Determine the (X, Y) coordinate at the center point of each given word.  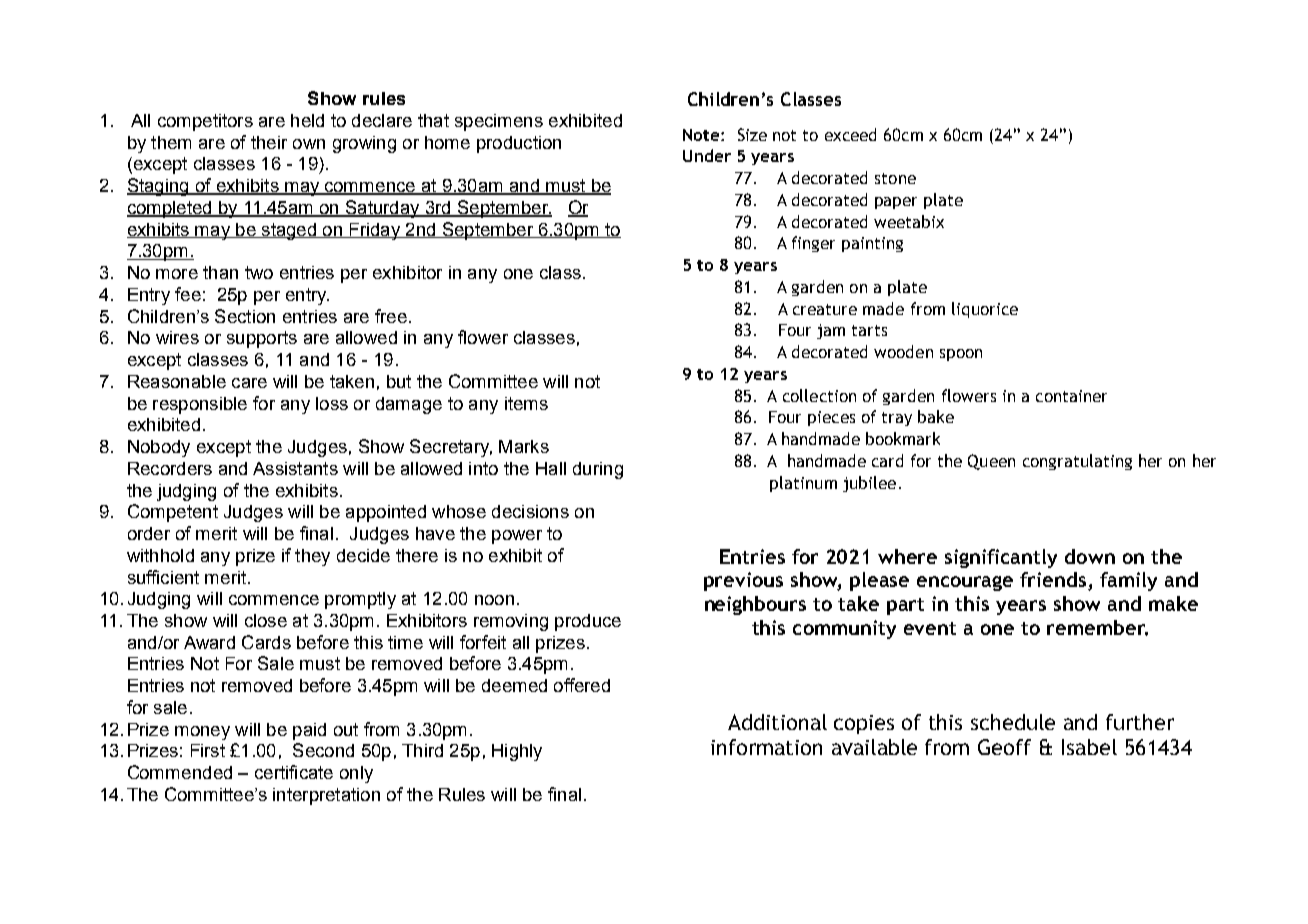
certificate (294, 772)
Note (702, 135)
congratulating (1077, 462)
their (269, 142)
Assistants (295, 468)
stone (895, 178)
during (598, 470)
